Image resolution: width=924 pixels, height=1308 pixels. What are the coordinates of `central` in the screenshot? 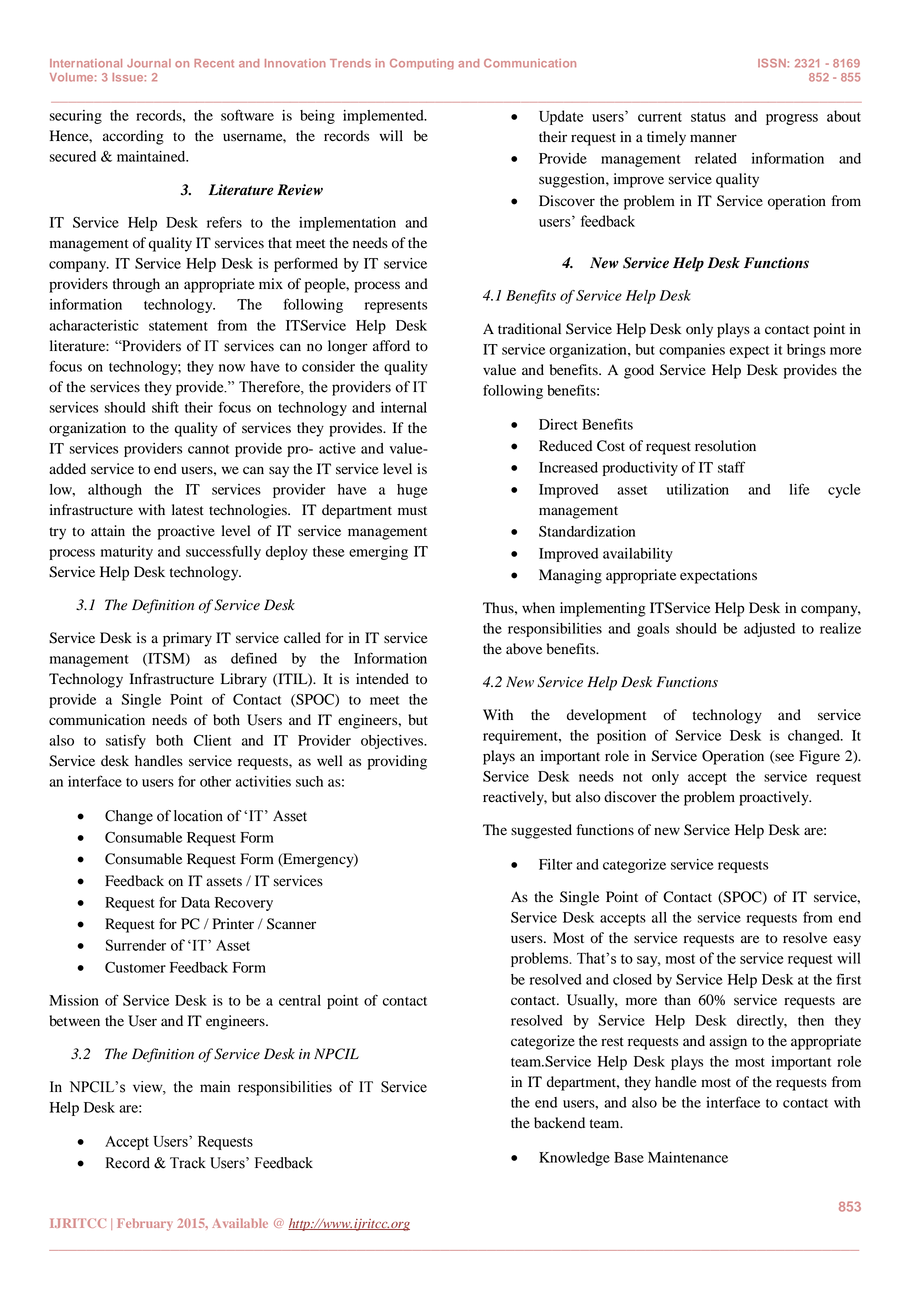 It's located at (300, 1000).
